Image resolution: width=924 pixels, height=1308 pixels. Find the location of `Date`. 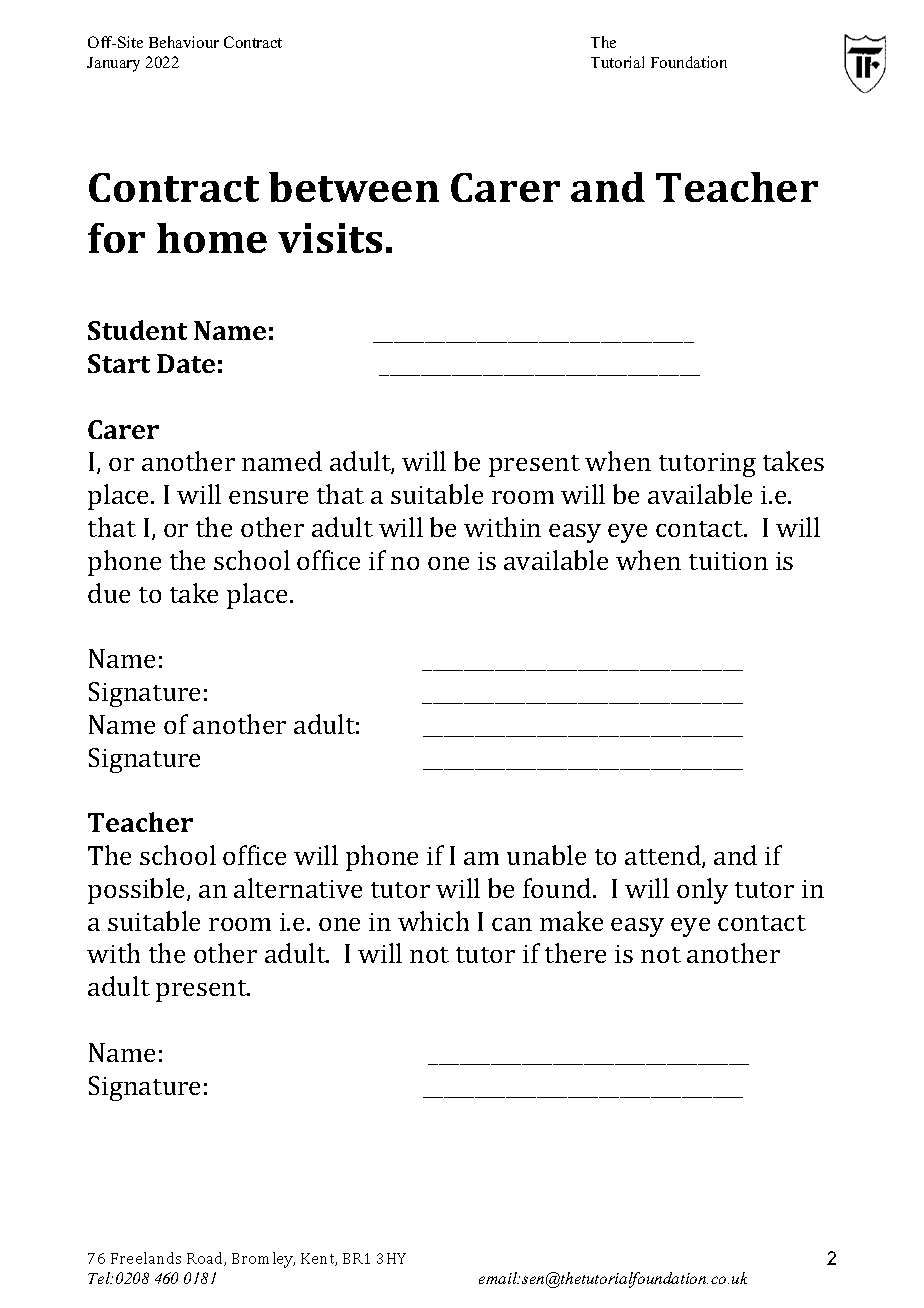

Date is located at coordinates (186, 363).
